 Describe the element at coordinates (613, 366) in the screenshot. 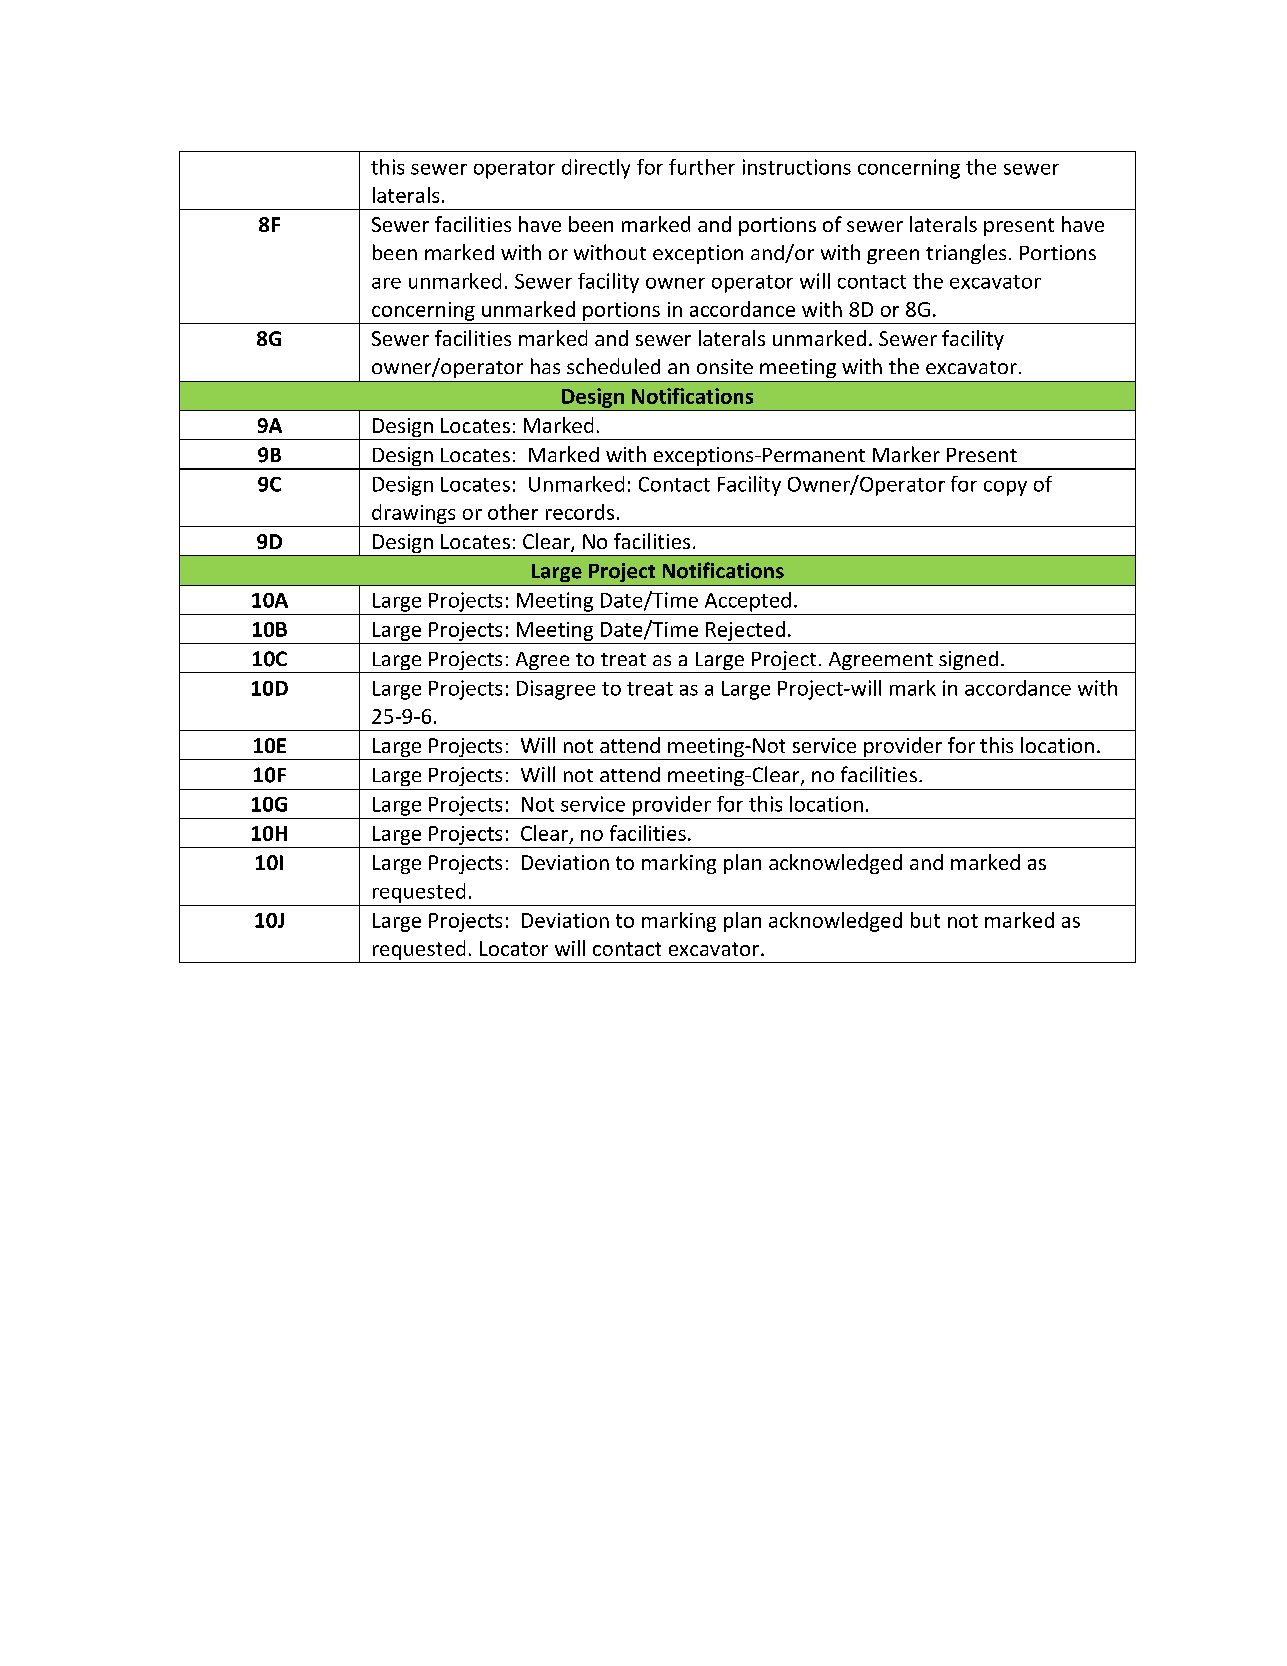

I see `scheduled` at that location.
